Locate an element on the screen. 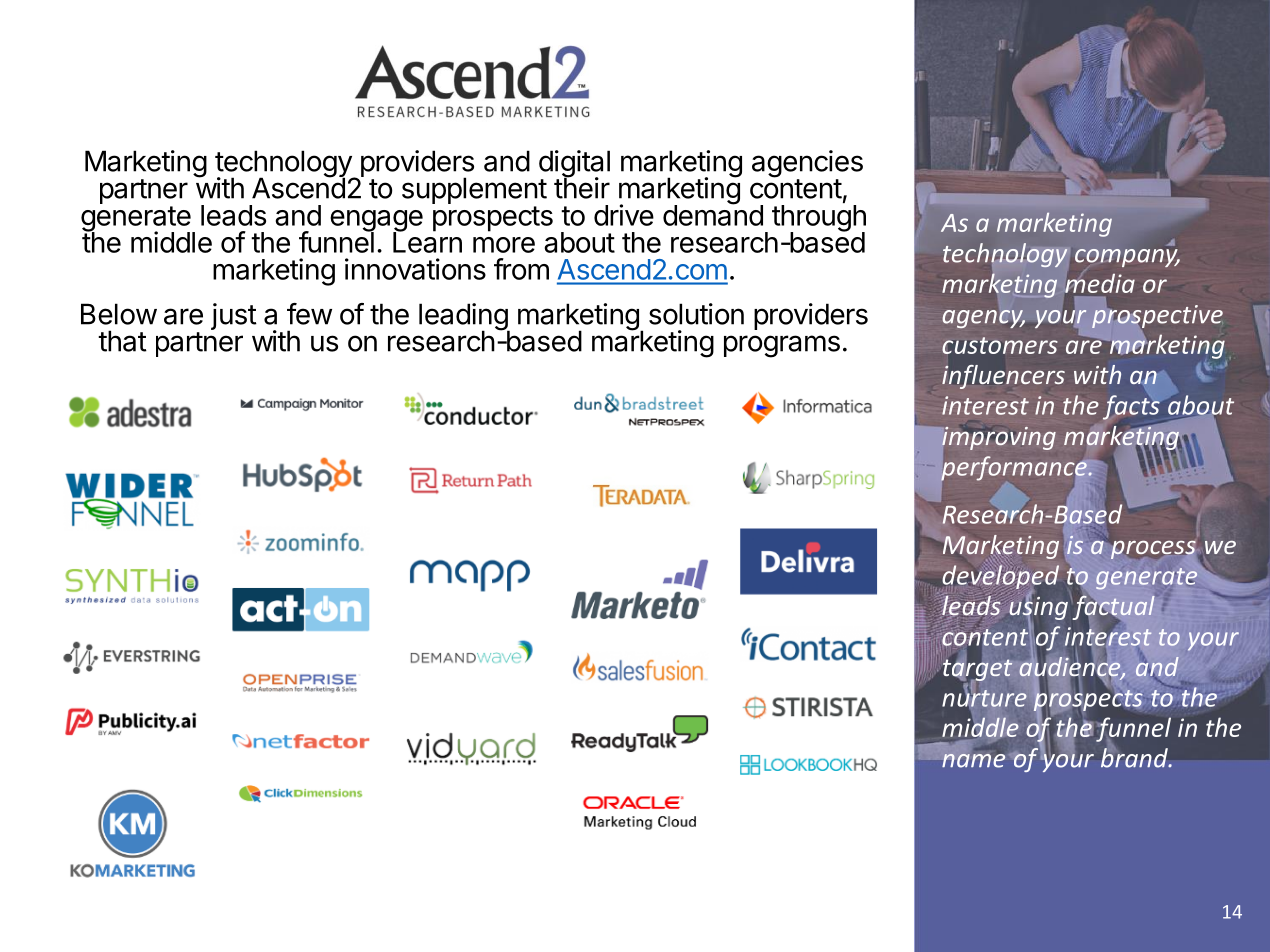 The height and width of the screenshot is (952, 1270). engage is located at coordinates (376, 222).
